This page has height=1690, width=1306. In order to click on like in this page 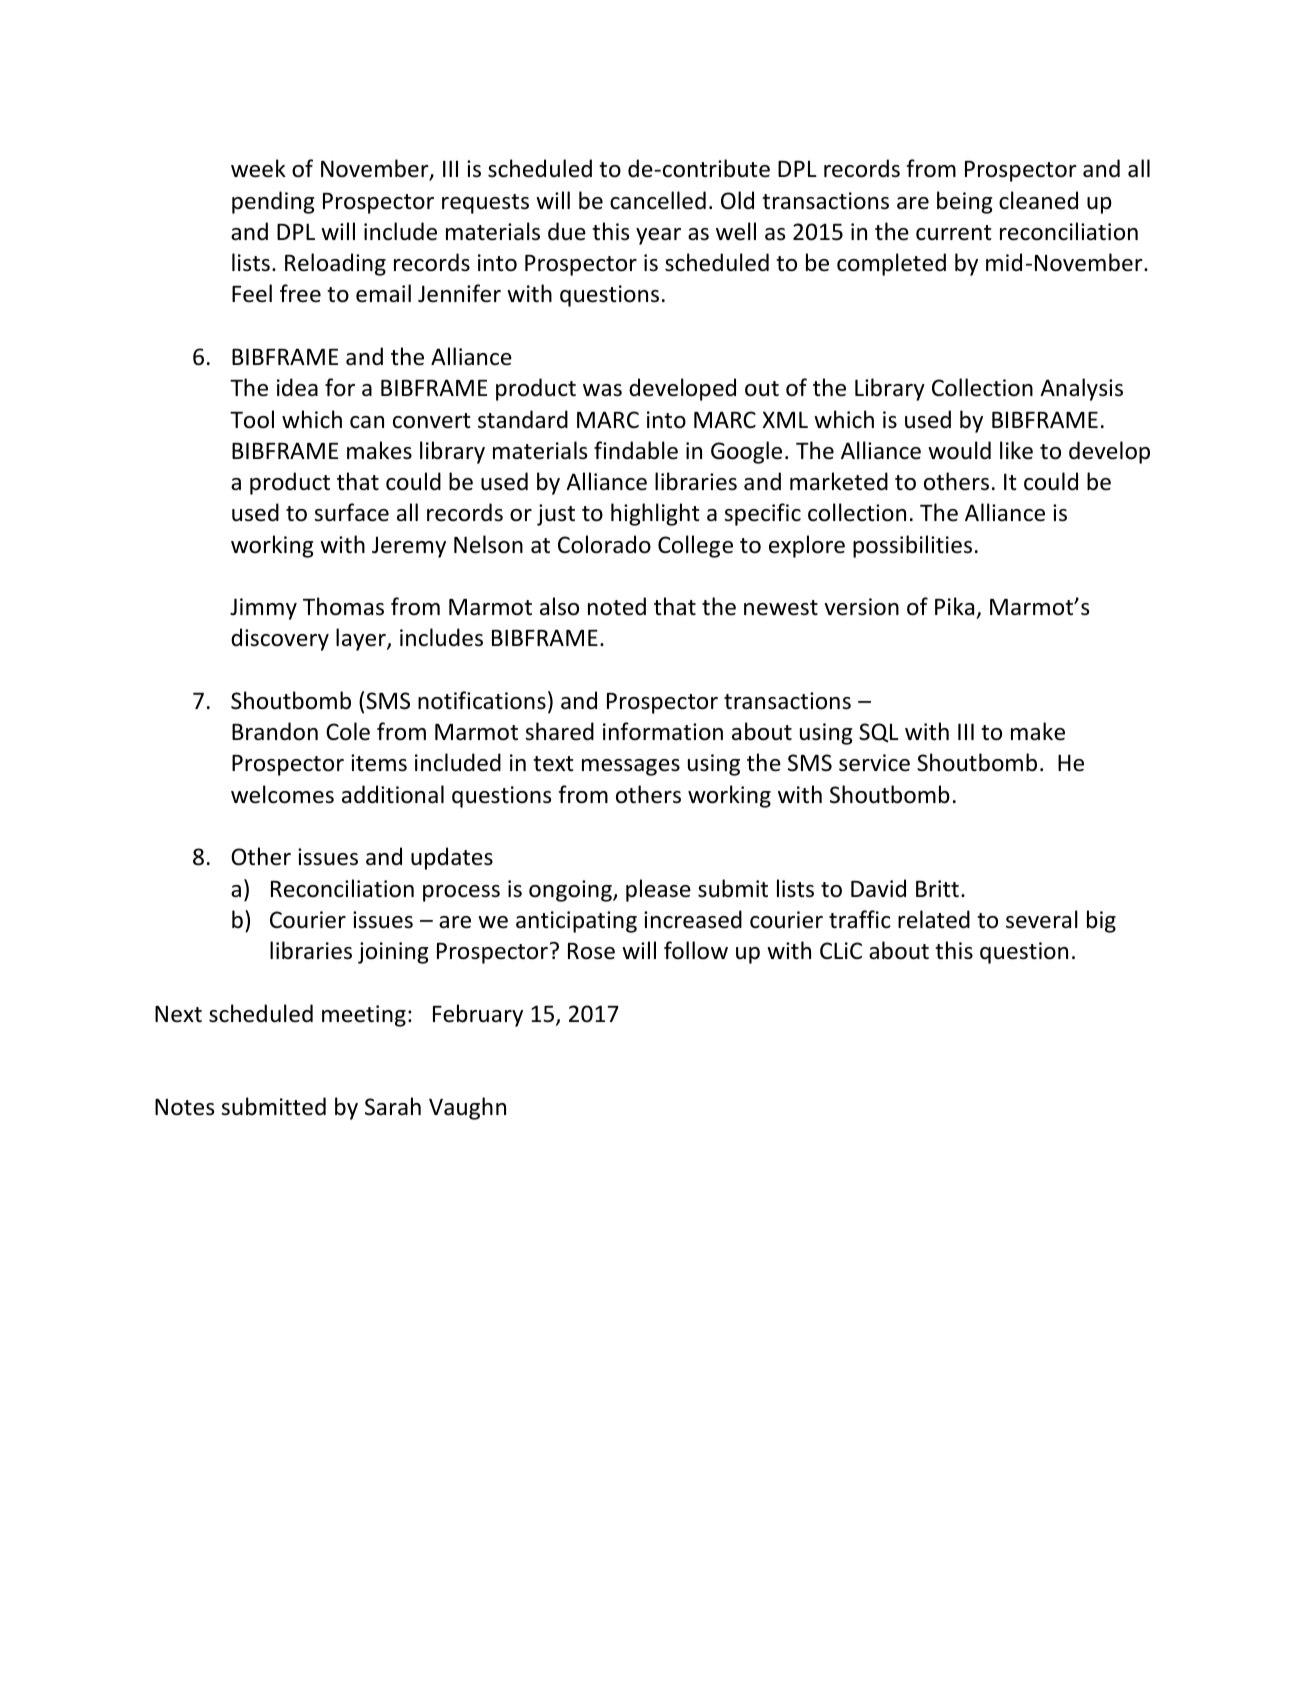, I will do `click(1016, 450)`.
